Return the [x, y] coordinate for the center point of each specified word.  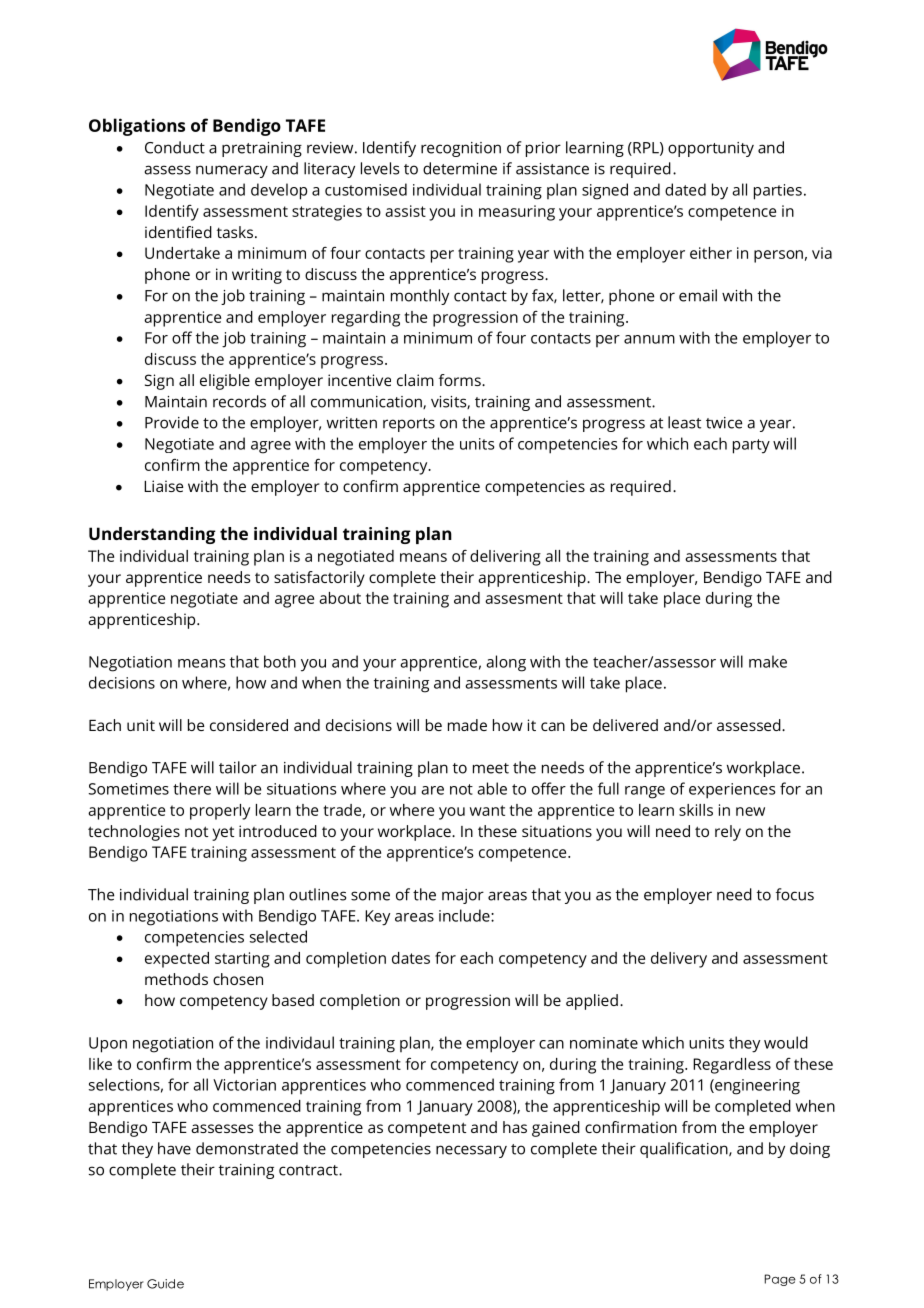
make [768, 661]
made [467, 725]
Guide [165, 1284]
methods [176, 979]
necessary [471, 1151]
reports [409, 425]
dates [411, 958]
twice [724, 423]
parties [778, 192]
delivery [679, 960]
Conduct [175, 147]
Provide [172, 422]
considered [249, 725]
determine [460, 168]
